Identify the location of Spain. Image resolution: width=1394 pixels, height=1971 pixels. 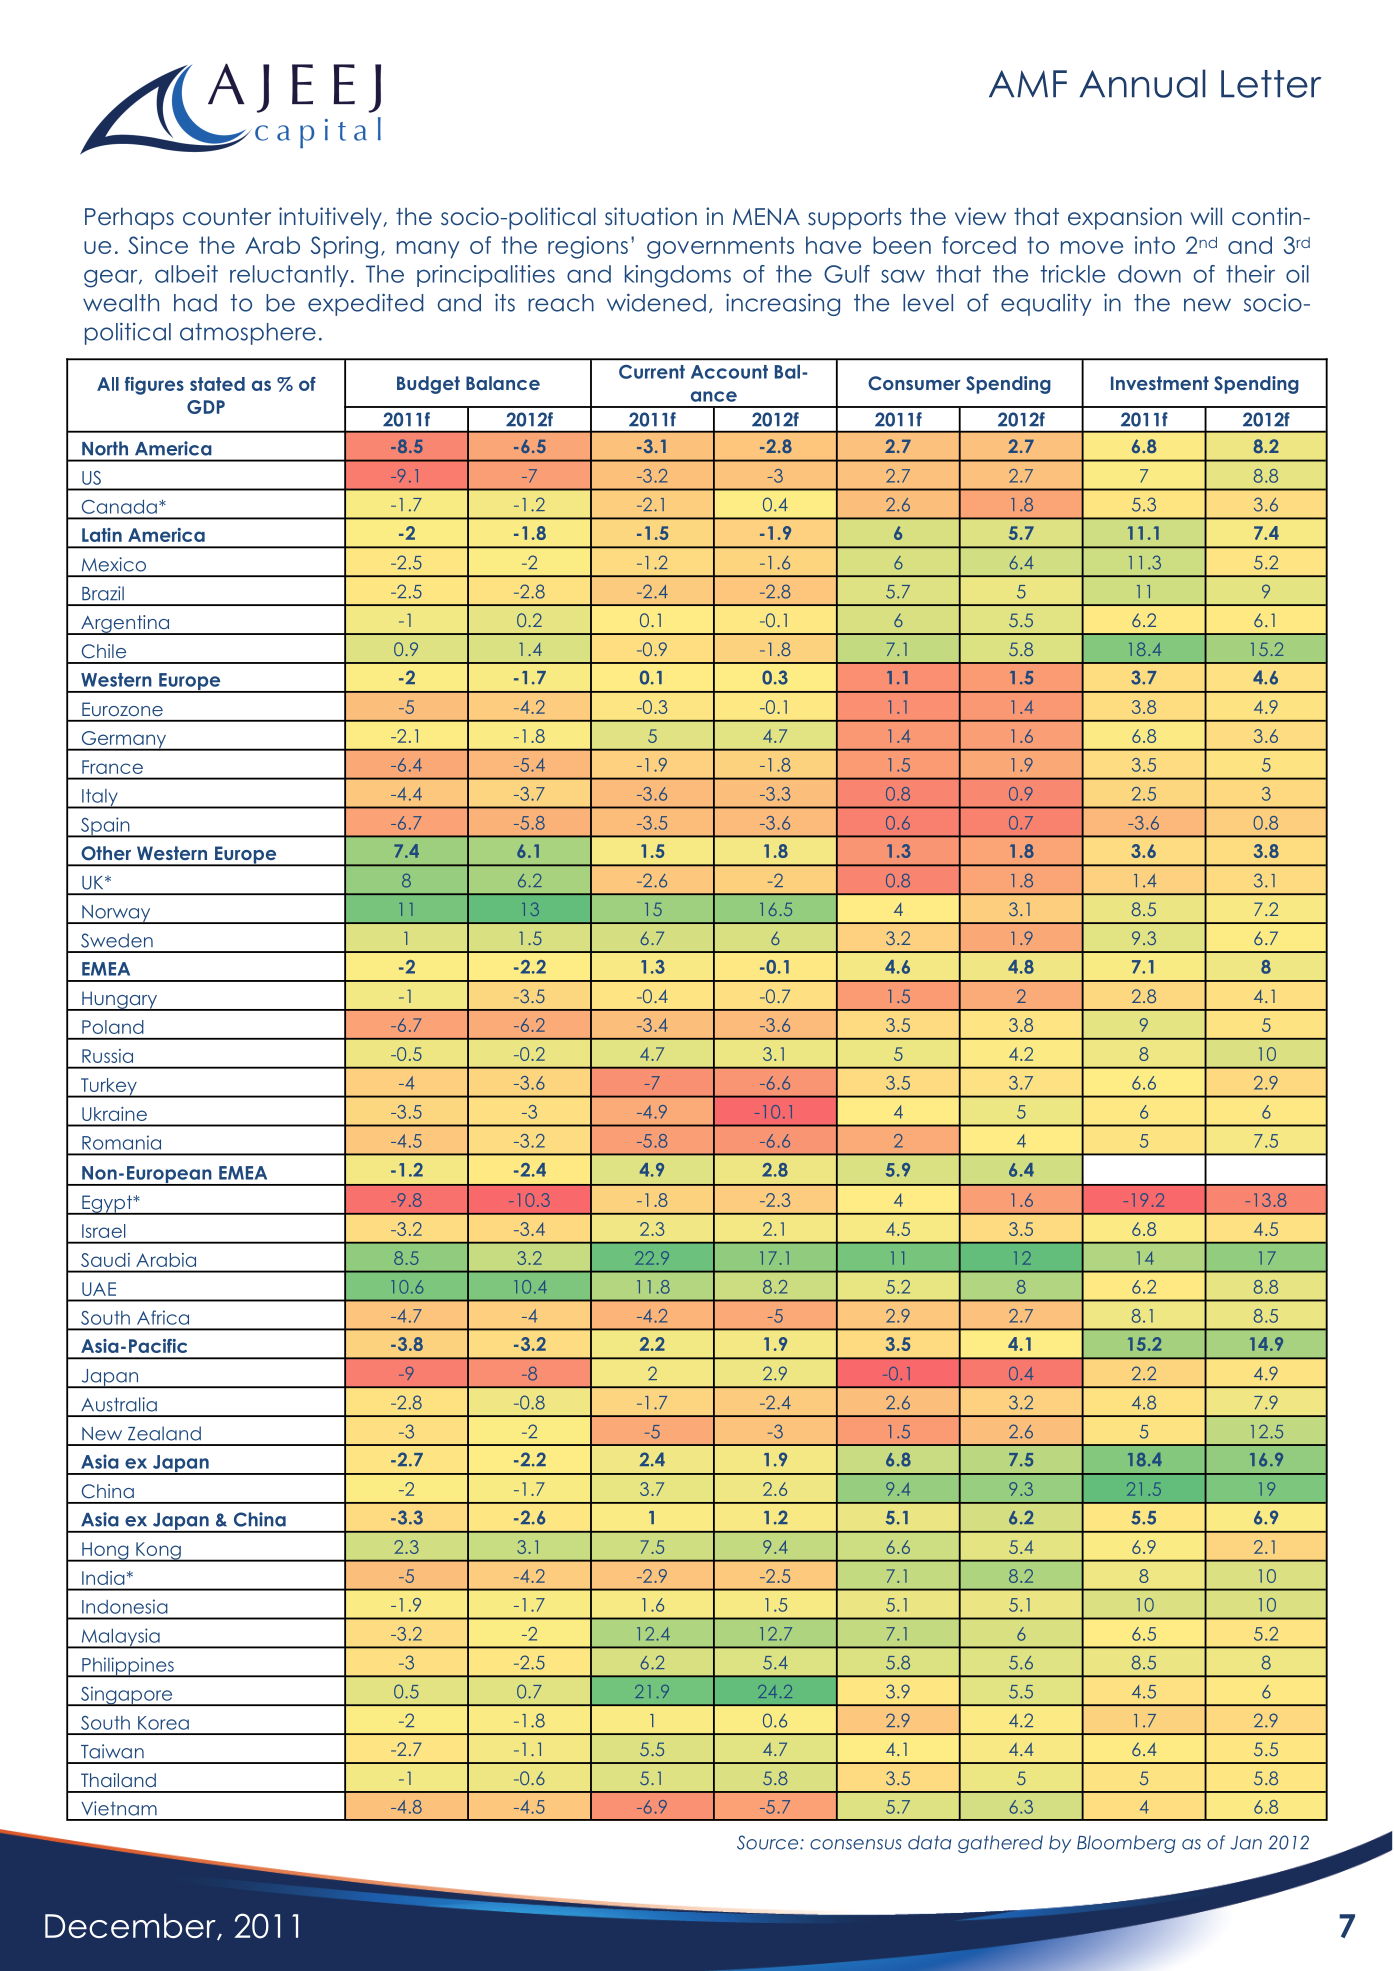
(105, 827).
